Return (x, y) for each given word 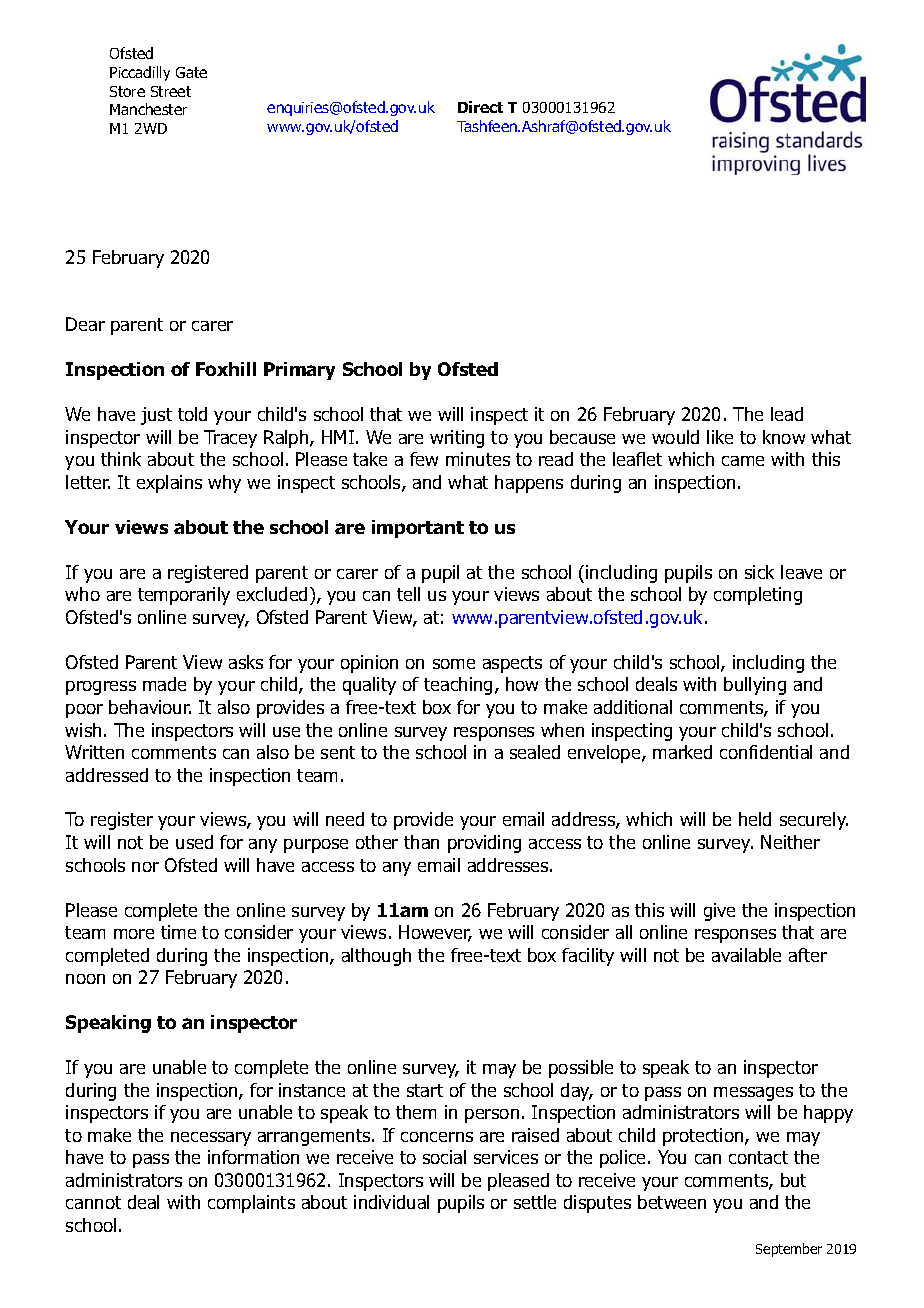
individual (391, 1202)
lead (787, 414)
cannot (93, 1202)
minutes (478, 459)
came (743, 461)
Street (171, 91)
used (194, 842)
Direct (480, 107)
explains (169, 484)
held (755, 819)
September (789, 1250)
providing (484, 844)
